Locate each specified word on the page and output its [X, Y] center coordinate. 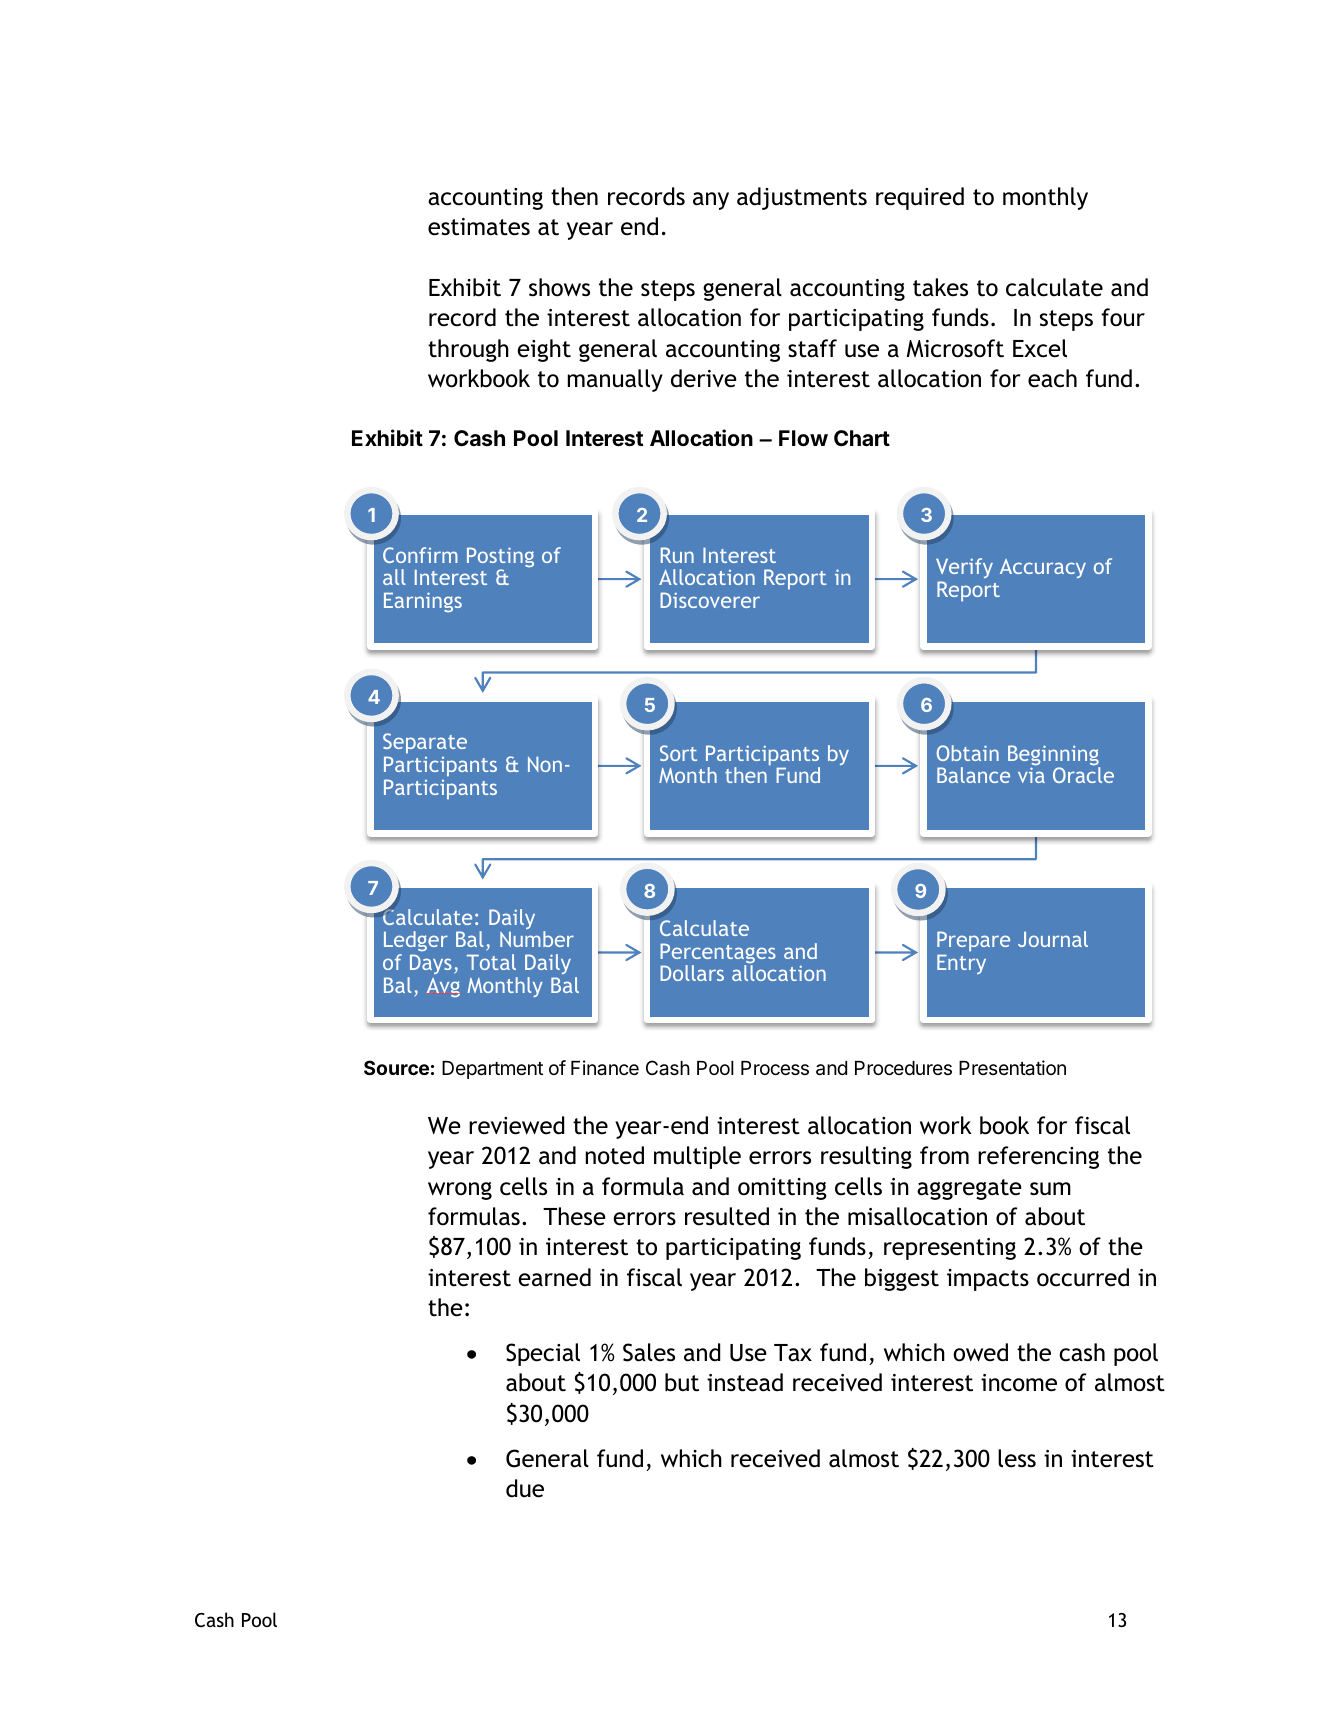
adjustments [802, 198]
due [525, 1488]
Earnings [423, 602]
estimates [479, 227]
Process [775, 1068]
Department [492, 1070]
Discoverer [710, 600]
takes [940, 287]
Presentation [1012, 1068]
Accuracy [1043, 568]
